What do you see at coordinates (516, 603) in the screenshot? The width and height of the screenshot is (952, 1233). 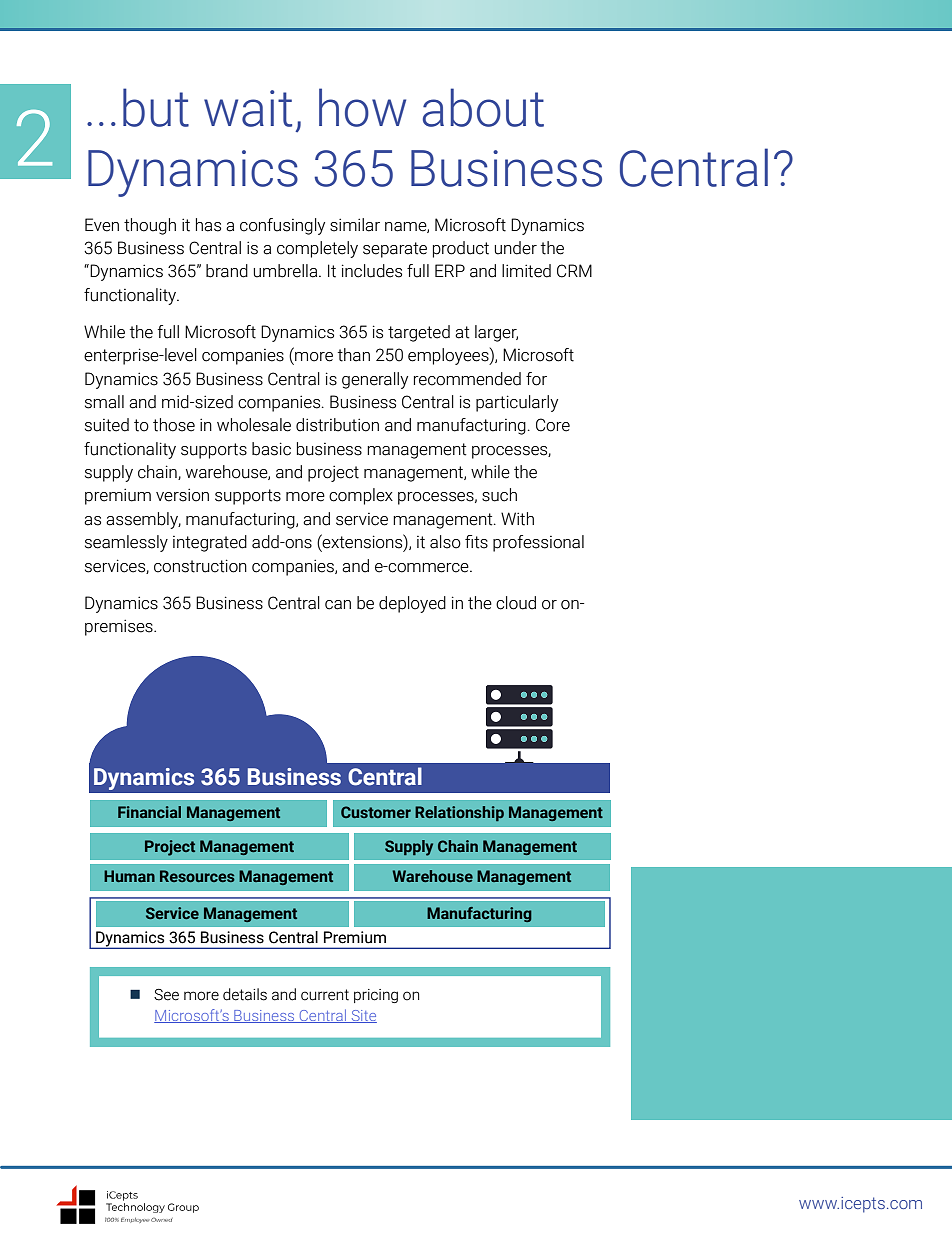 I see `cloud` at bounding box center [516, 603].
